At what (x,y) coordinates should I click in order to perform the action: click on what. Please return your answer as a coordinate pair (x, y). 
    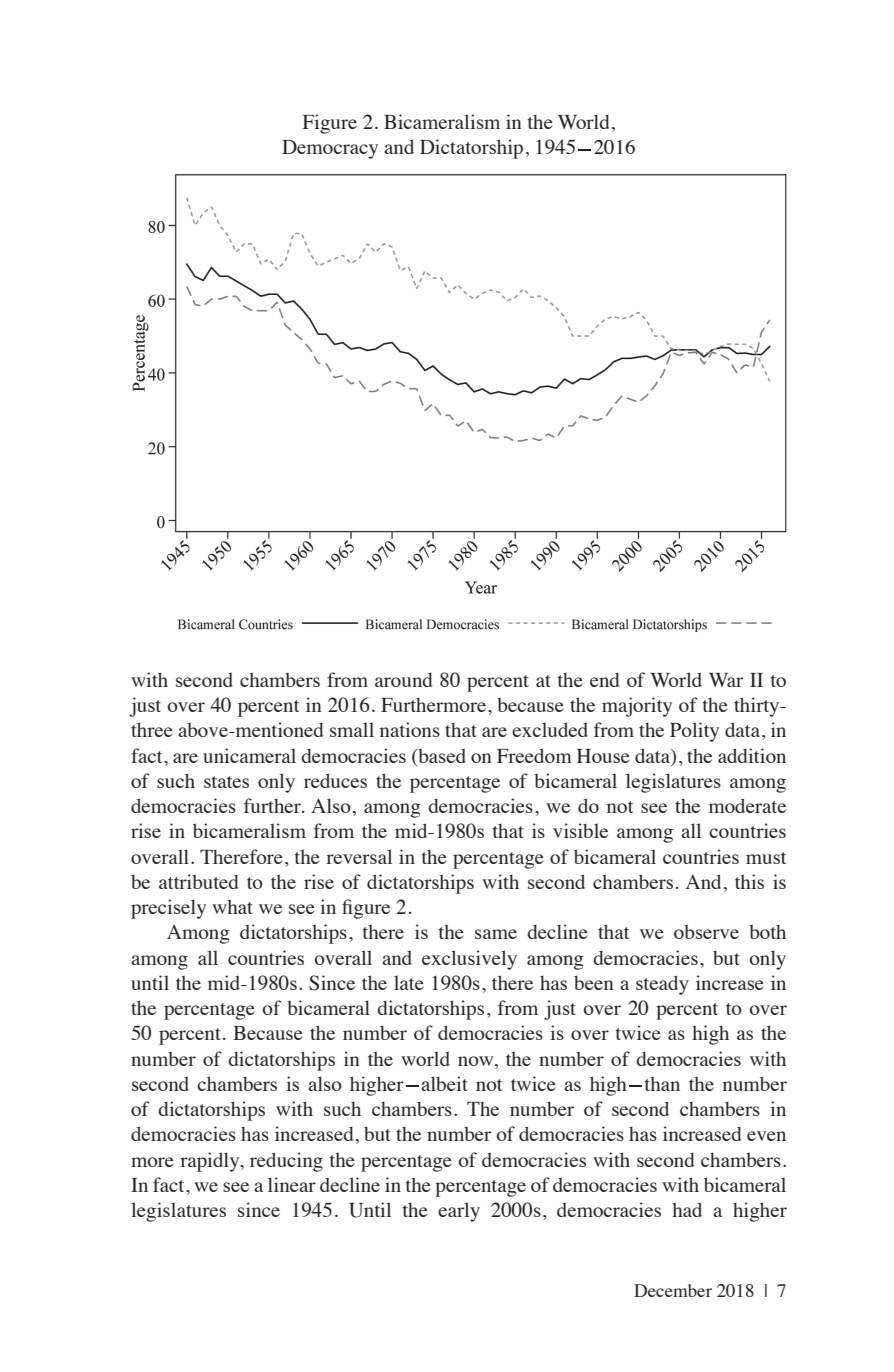
    Looking at the image, I should click on (232, 906).
